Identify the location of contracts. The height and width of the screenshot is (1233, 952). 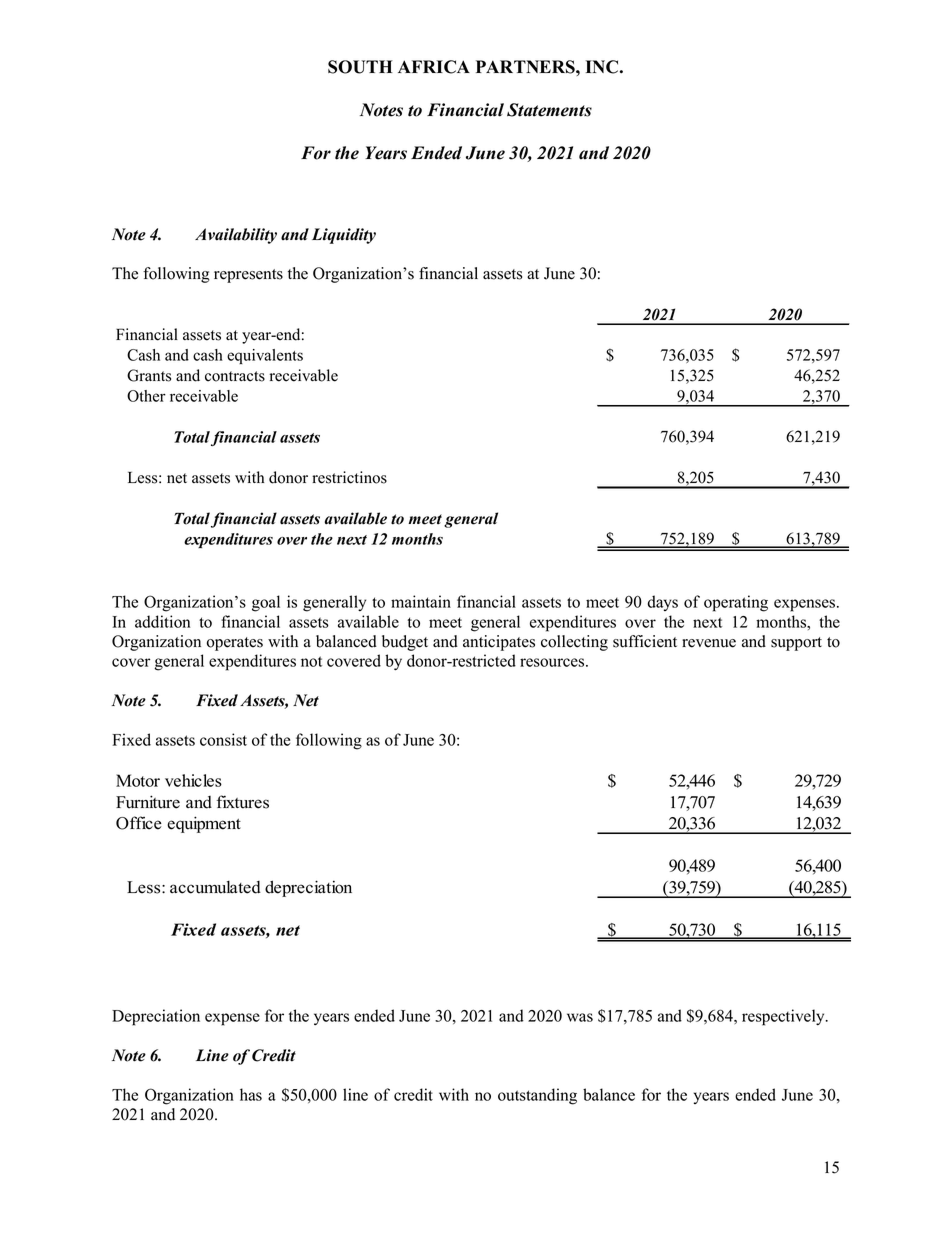
(235, 376).
